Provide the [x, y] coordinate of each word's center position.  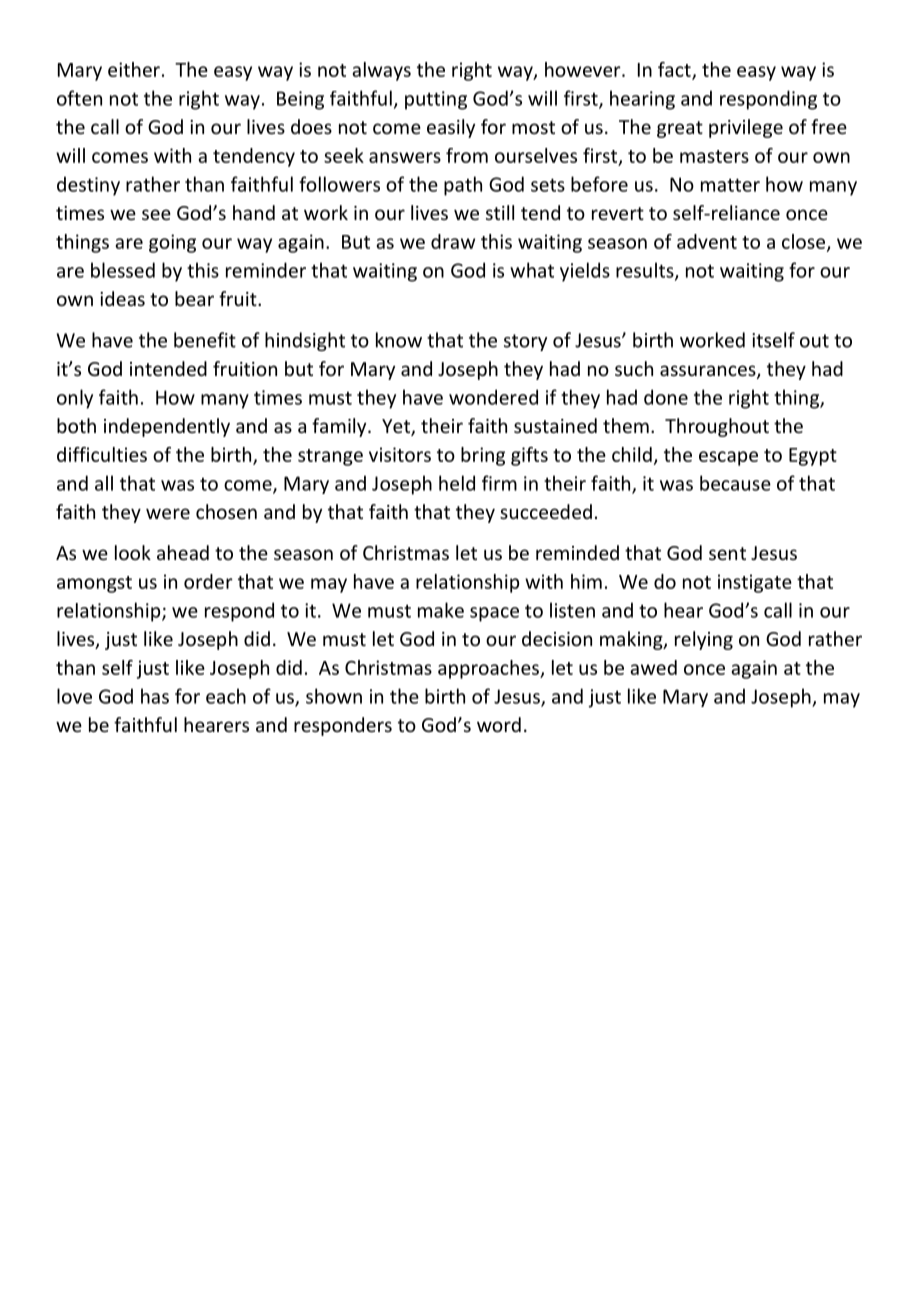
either [134, 69]
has [155, 696]
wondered [493, 397]
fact [675, 70]
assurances [709, 372]
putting [436, 100]
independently [167, 427]
